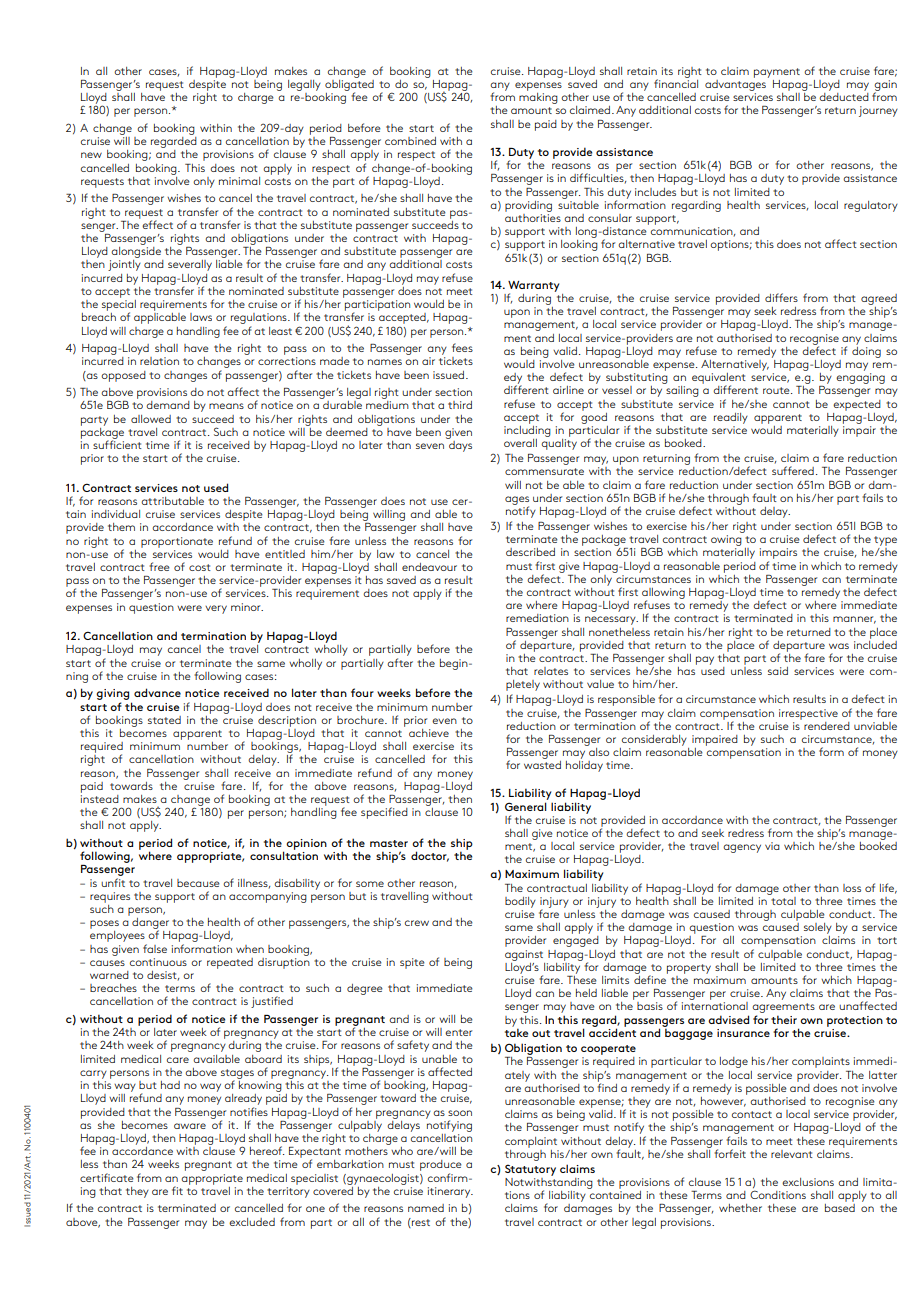  Describe the element at coordinates (538, 97) in the screenshot. I see `making` at that location.
